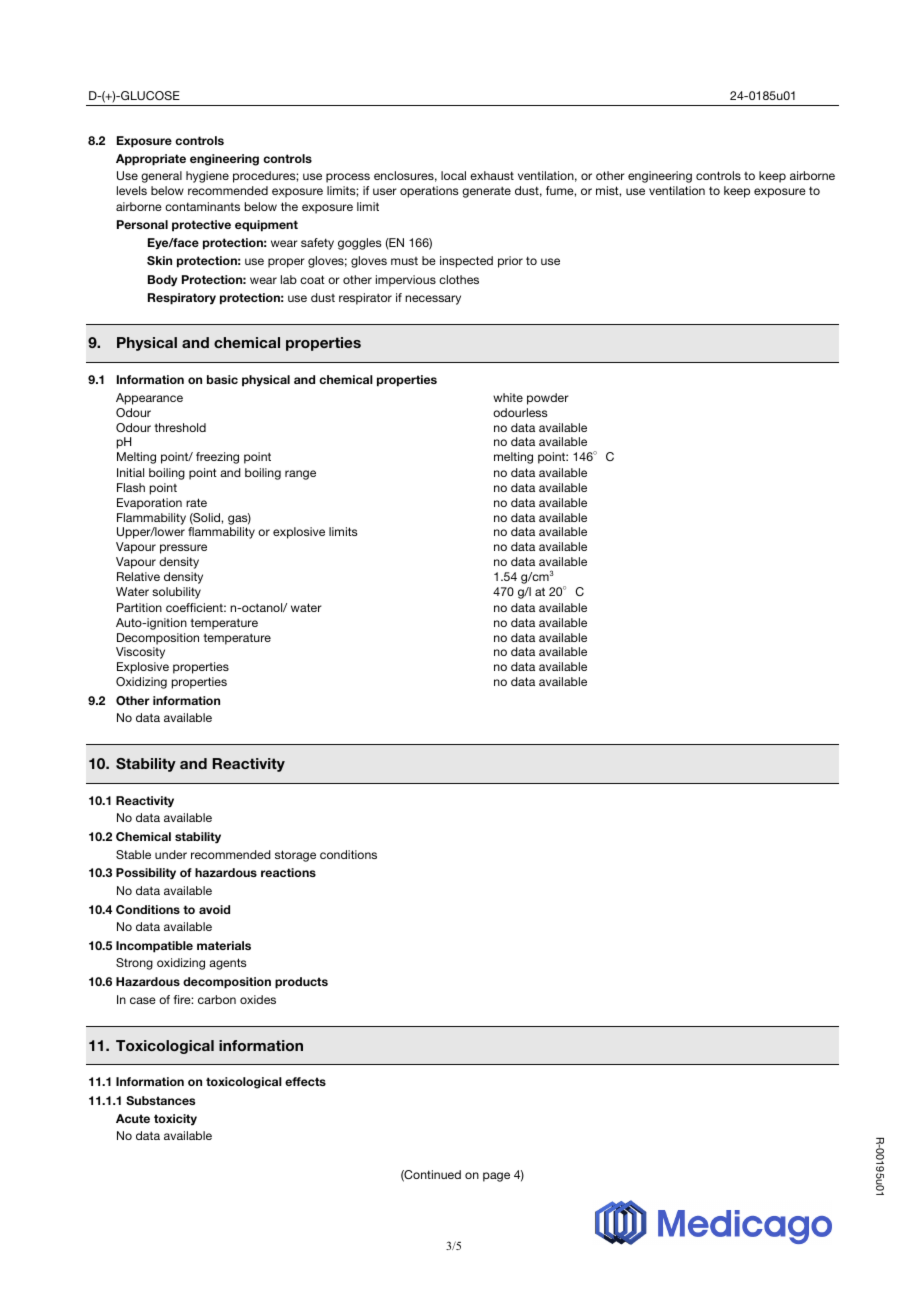 Image resolution: width=924 pixels, height=1308 pixels. What do you see at coordinates (295, 856) in the page?
I see `storage` at bounding box center [295, 856].
